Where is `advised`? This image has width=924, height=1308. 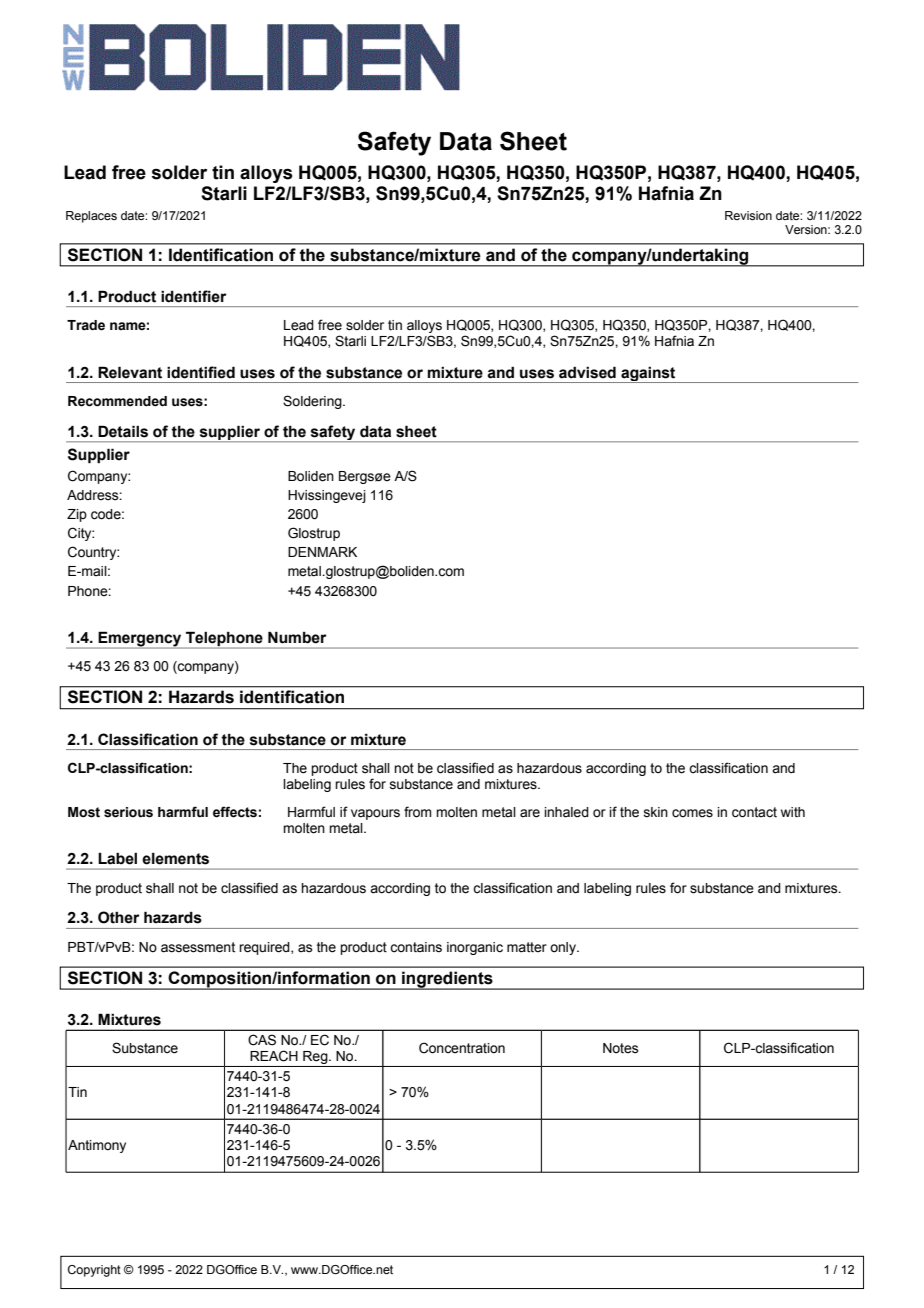
advised is located at coordinates (587, 372).
